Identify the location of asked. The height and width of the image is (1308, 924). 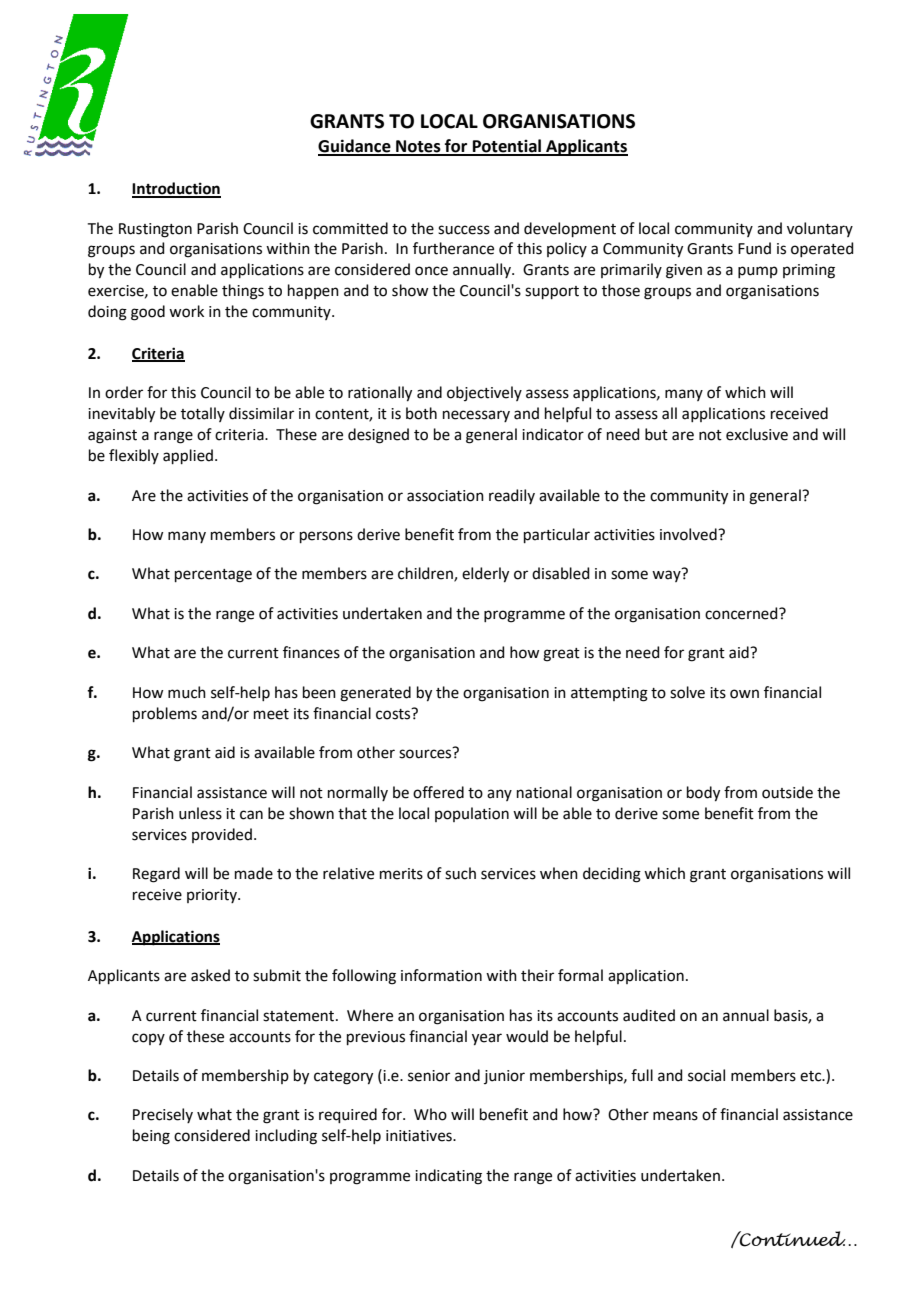
(210, 975).
